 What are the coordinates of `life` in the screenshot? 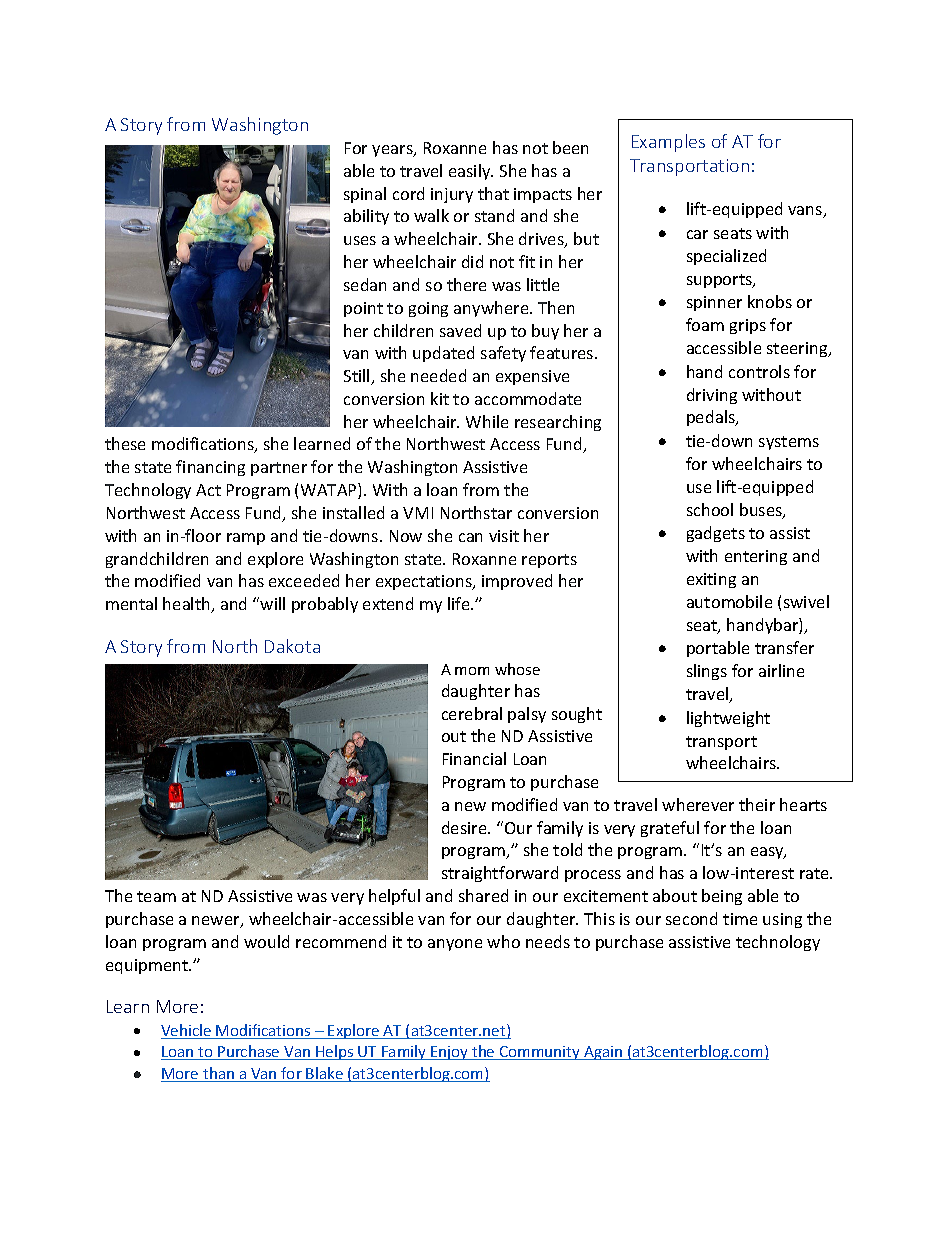 It's located at (460, 603).
